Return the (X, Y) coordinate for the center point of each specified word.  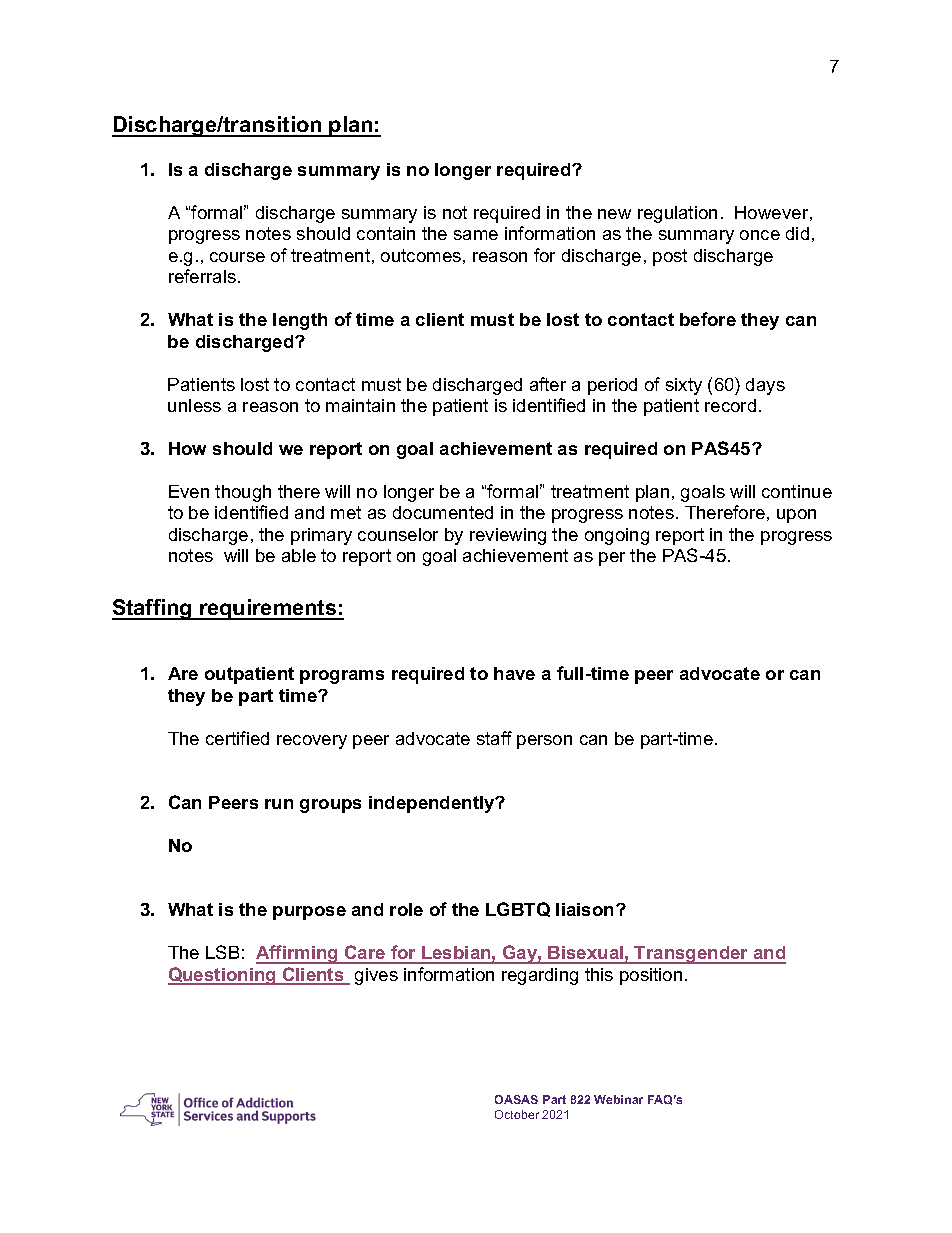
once (760, 235)
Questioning (223, 976)
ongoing (617, 536)
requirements (268, 609)
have (514, 673)
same (476, 235)
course (237, 257)
